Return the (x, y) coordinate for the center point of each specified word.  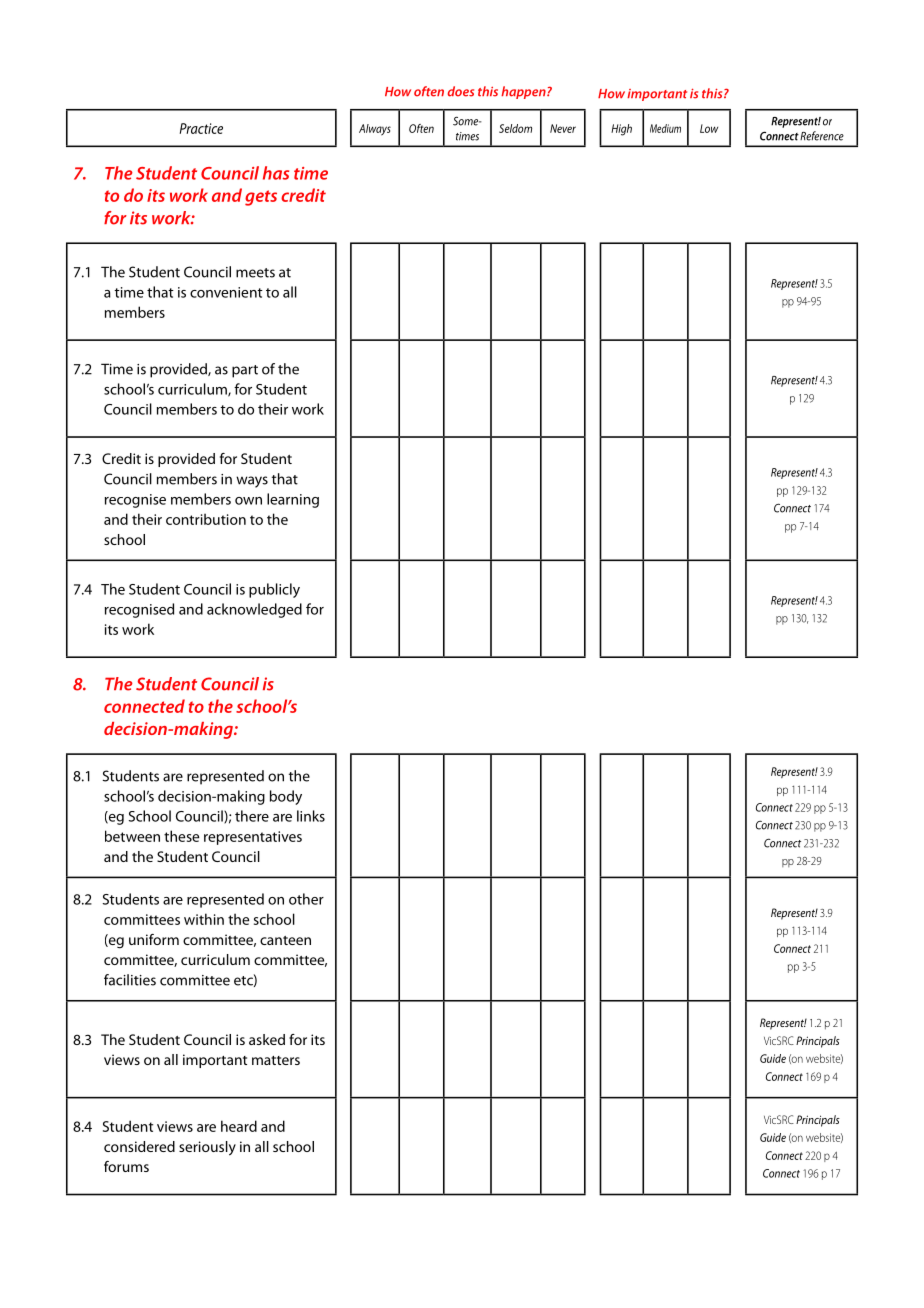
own (248, 501)
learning (293, 500)
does (461, 91)
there (252, 816)
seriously (207, 1148)
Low (709, 128)
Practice (201, 128)
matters (276, 1060)
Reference (822, 136)
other (306, 899)
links (311, 816)
